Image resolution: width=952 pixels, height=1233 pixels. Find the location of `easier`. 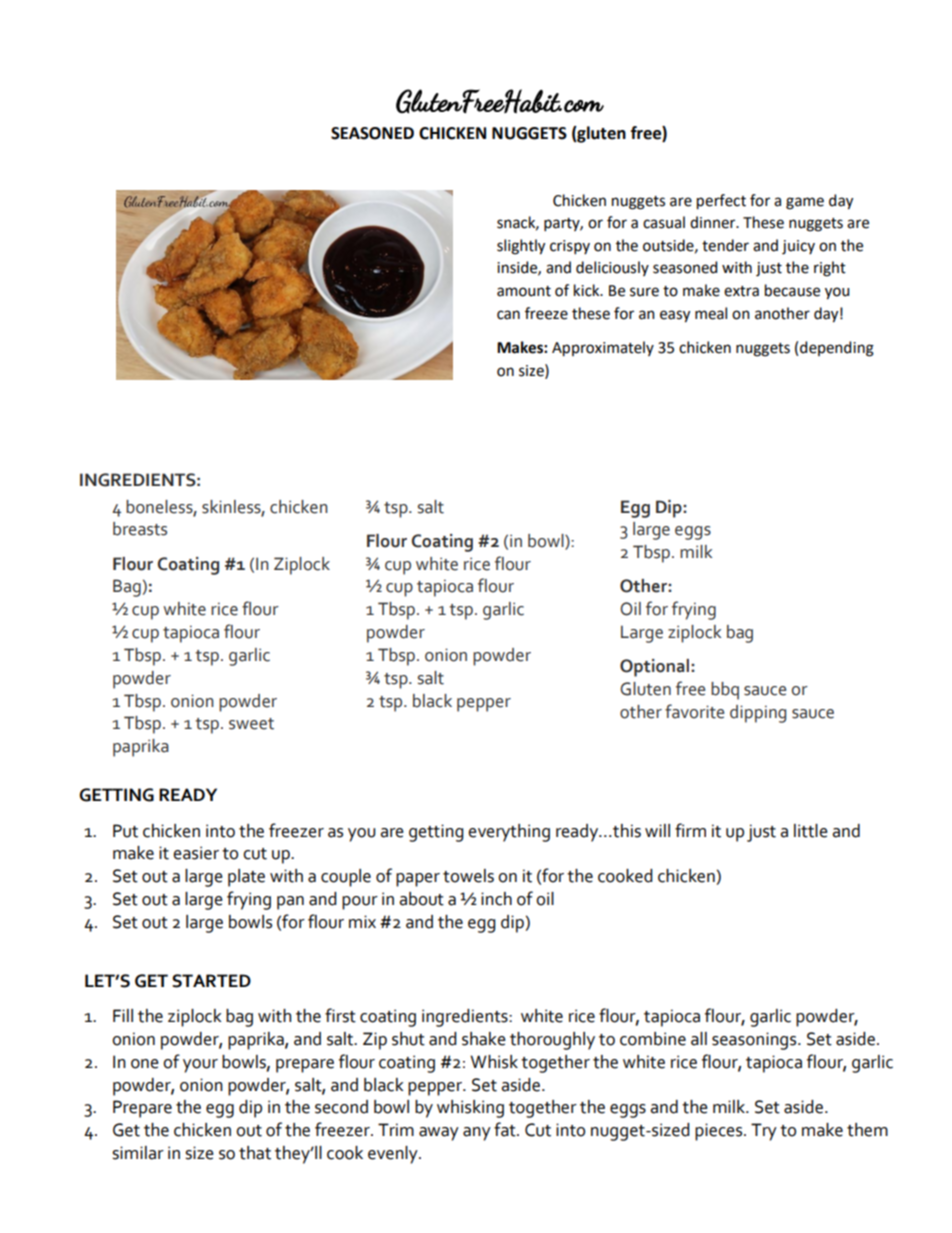

easier is located at coordinates (196, 853).
